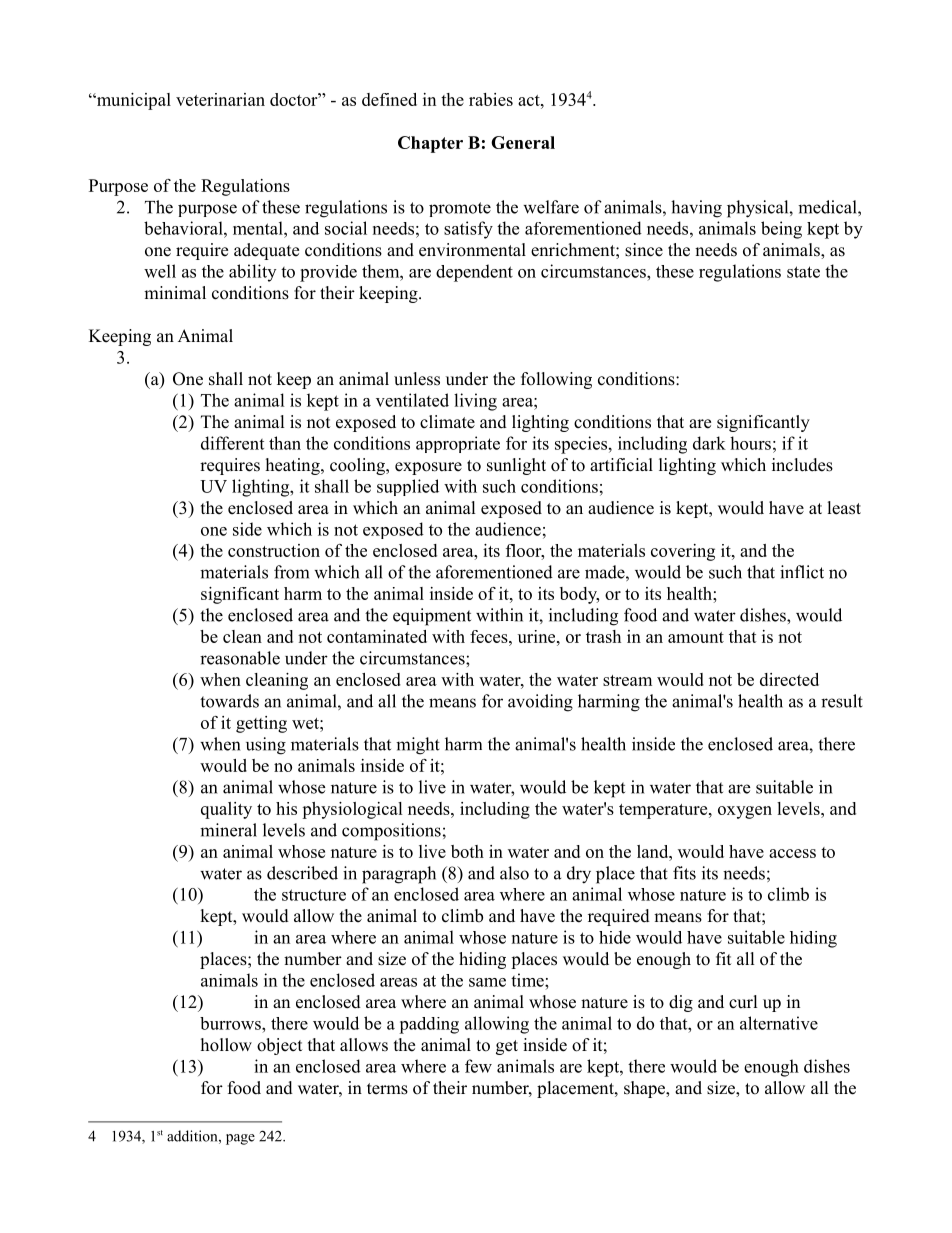 The image size is (952, 1233). What do you see at coordinates (240, 658) in the screenshot?
I see `reasonable` at bounding box center [240, 658].
